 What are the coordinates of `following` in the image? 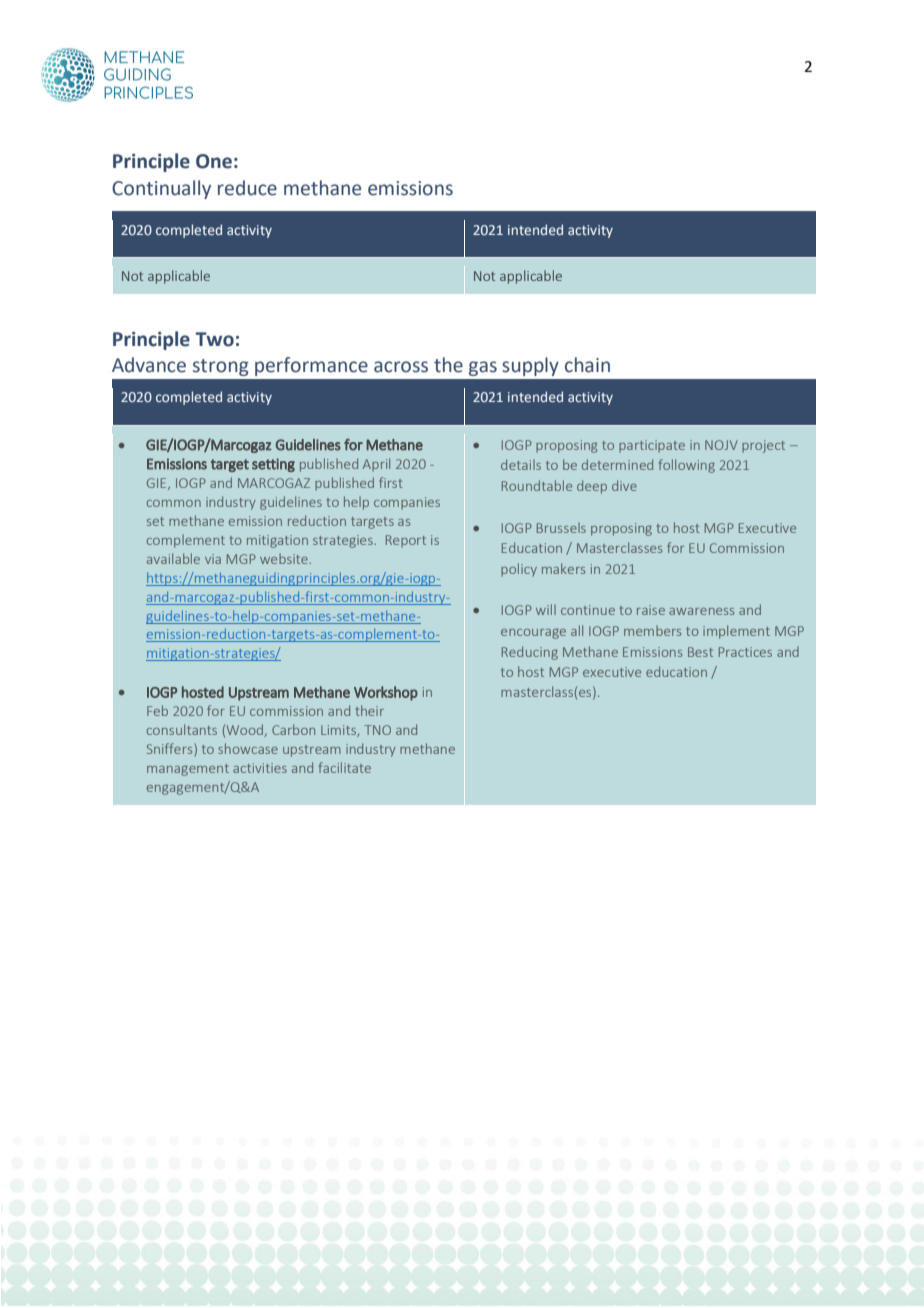 It's located at (687, 466).
